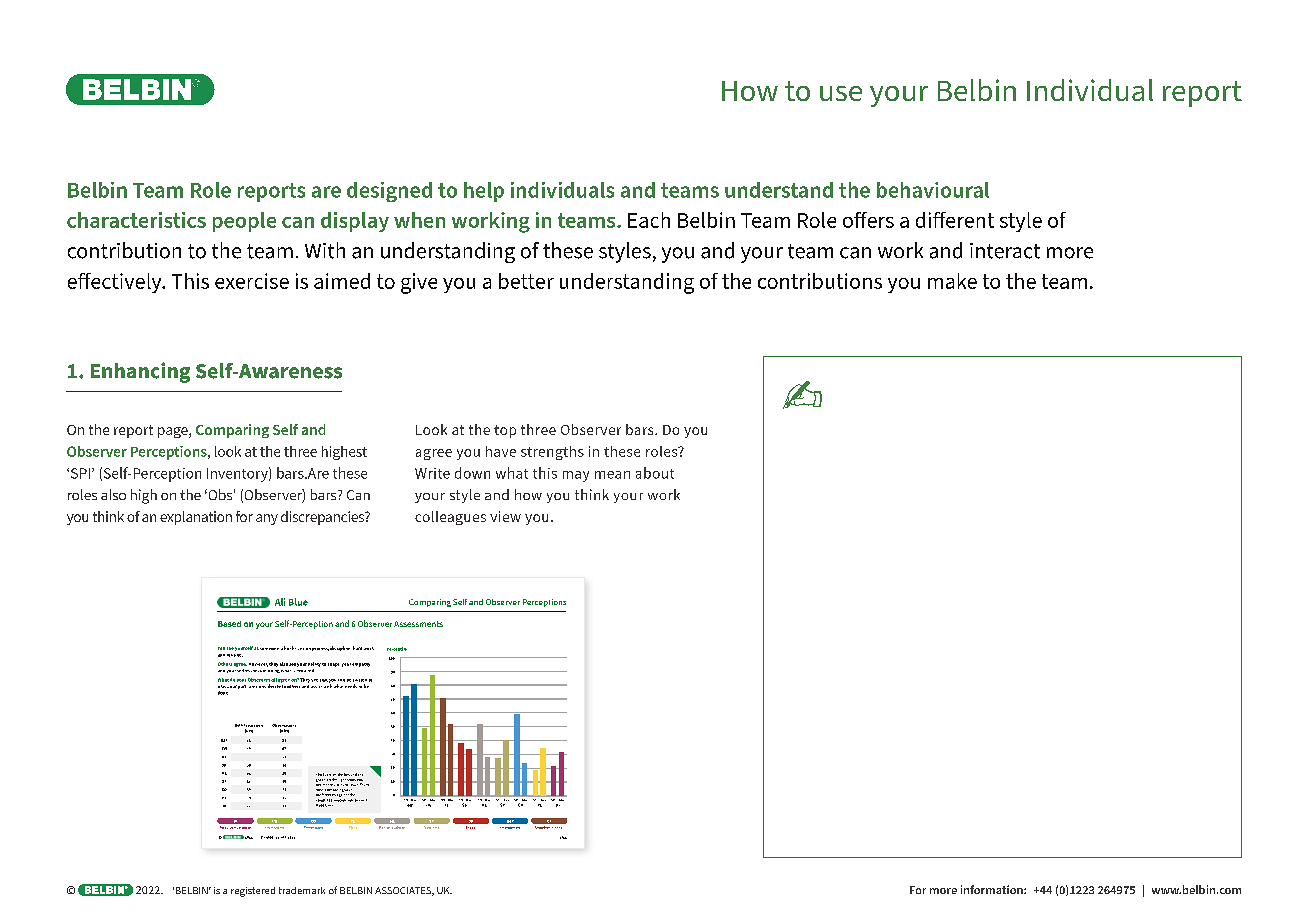  Describe the element at coordinates (655, 473) in the screenshot. I see `about` at that location.
